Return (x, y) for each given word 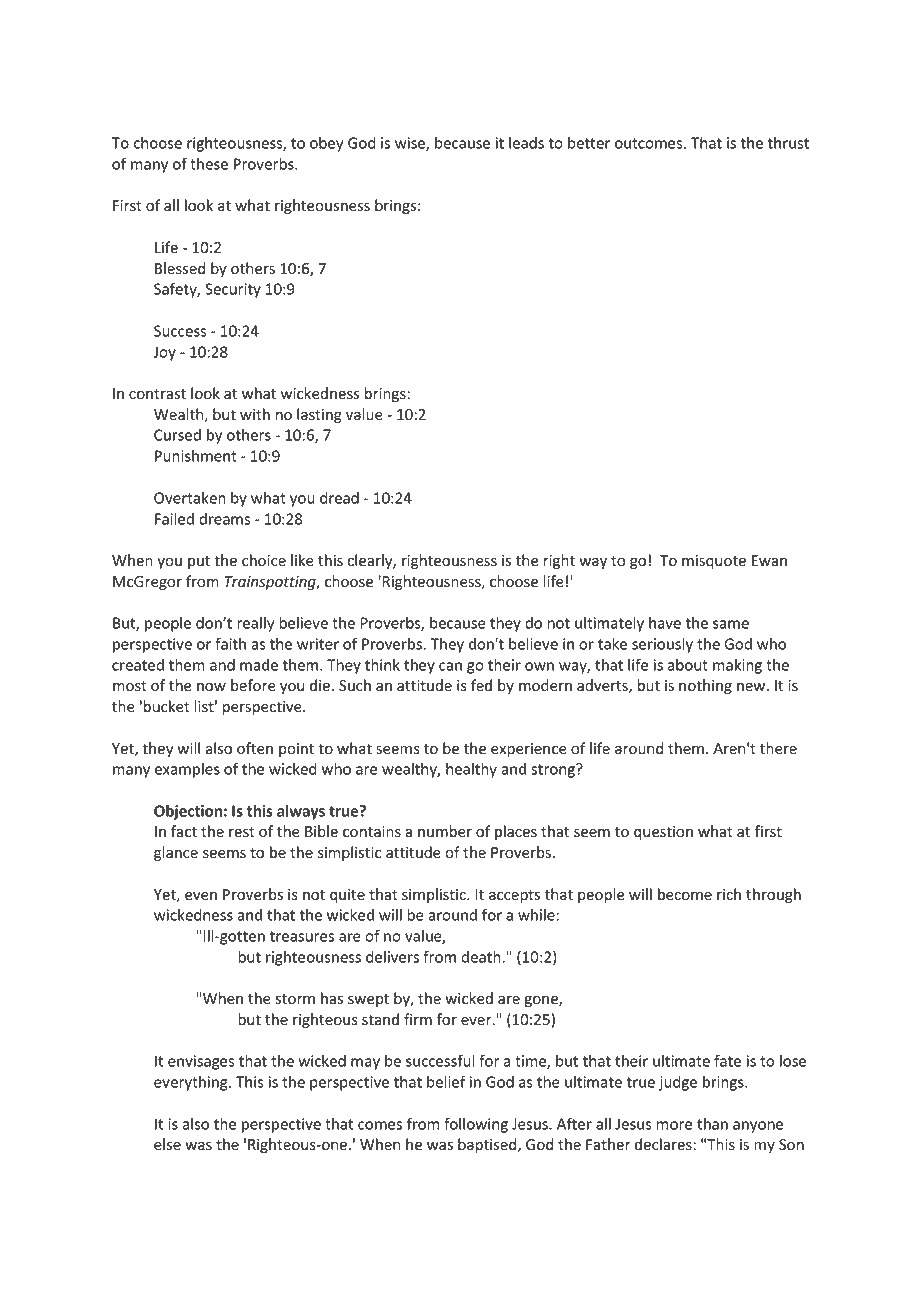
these (209, 164)
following (476, 1125)
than (712, 1124)
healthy (471, 770)
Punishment (196, 456)
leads (526, 143)
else (167, 1144)
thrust (788, 143)
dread (339, 498)
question (663, 833)
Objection (188, 812)
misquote (714, 562)
